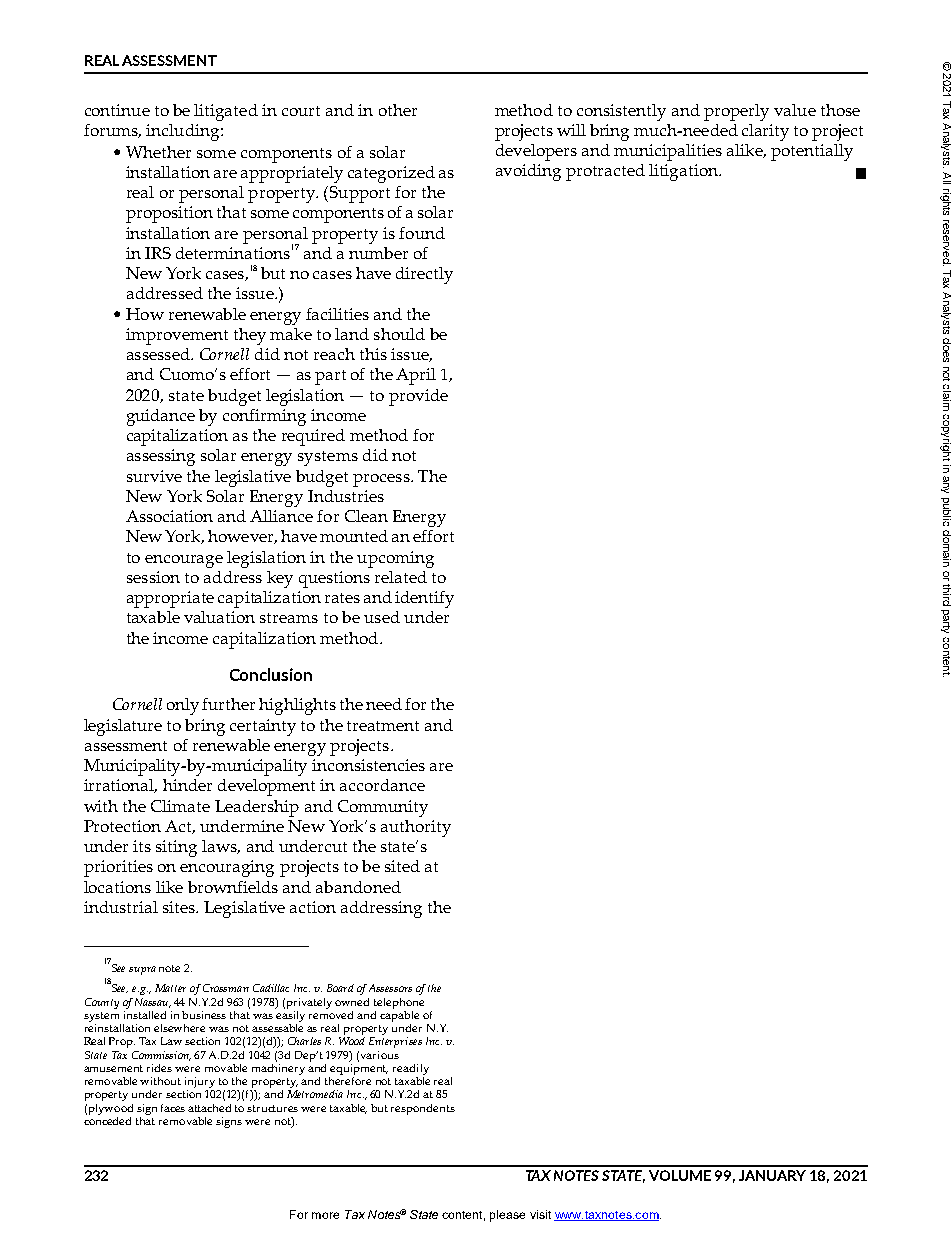 Image resolution: width=952 pixels, height=1233 pixels. I want to click on clarity, so click(765, 132).
